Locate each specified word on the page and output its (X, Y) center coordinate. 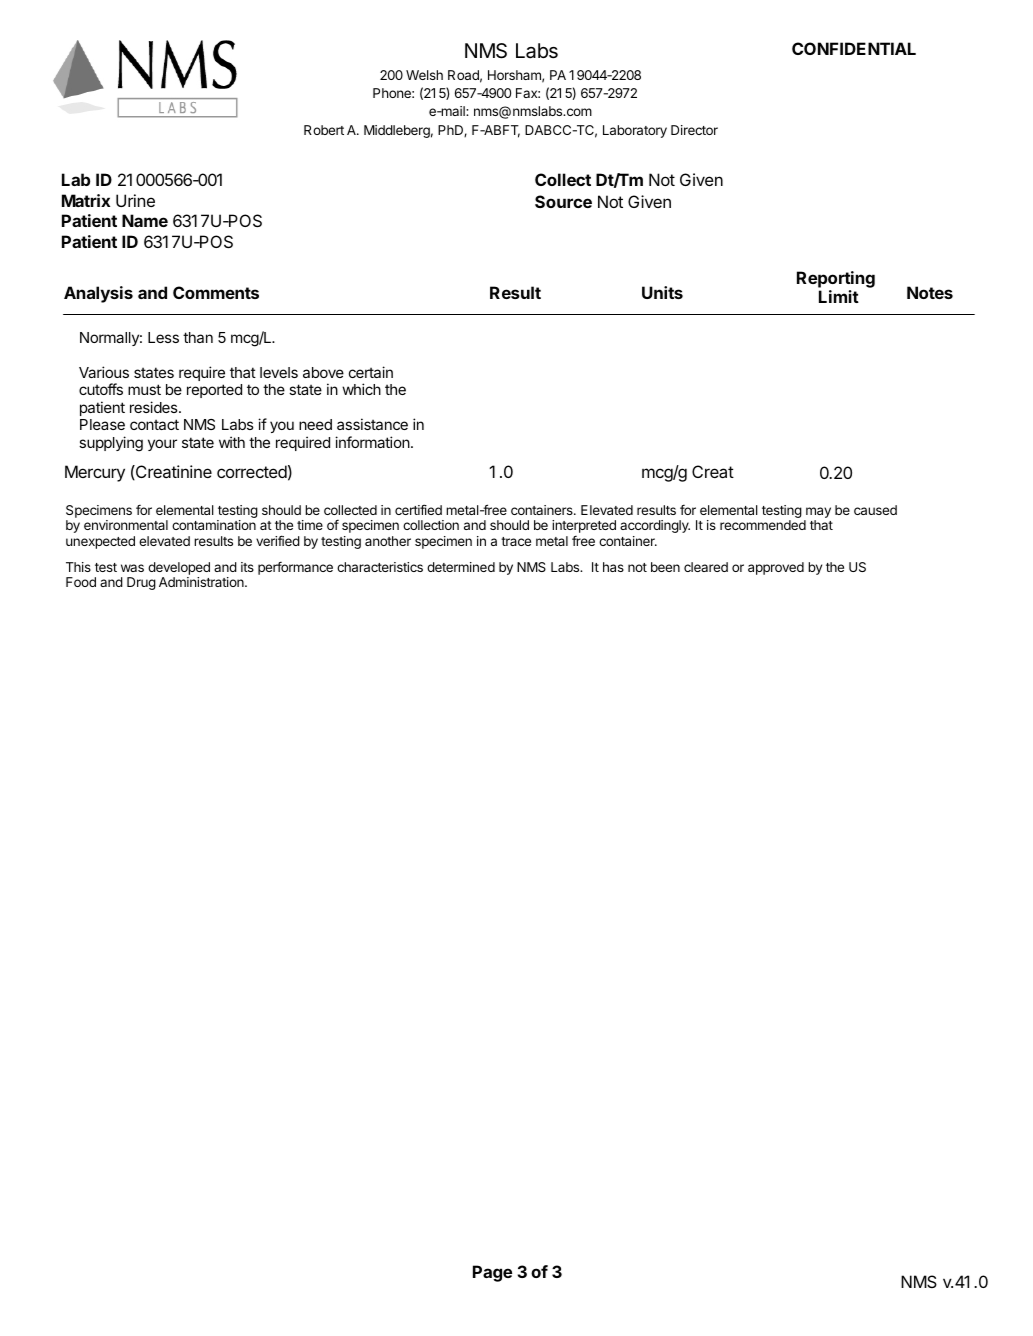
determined (461, 567)
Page (492, 1273)
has (613, 567)
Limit (839, 296)
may (817, 514)
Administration (202, 582)
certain (371, 372)
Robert (324, 130)
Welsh (424, 75)
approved (776, 568)
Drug (141, 583)
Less (163, 337)
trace (516, 541)
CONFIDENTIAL (854, 48)
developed (179, 568)
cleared (706, 567)
